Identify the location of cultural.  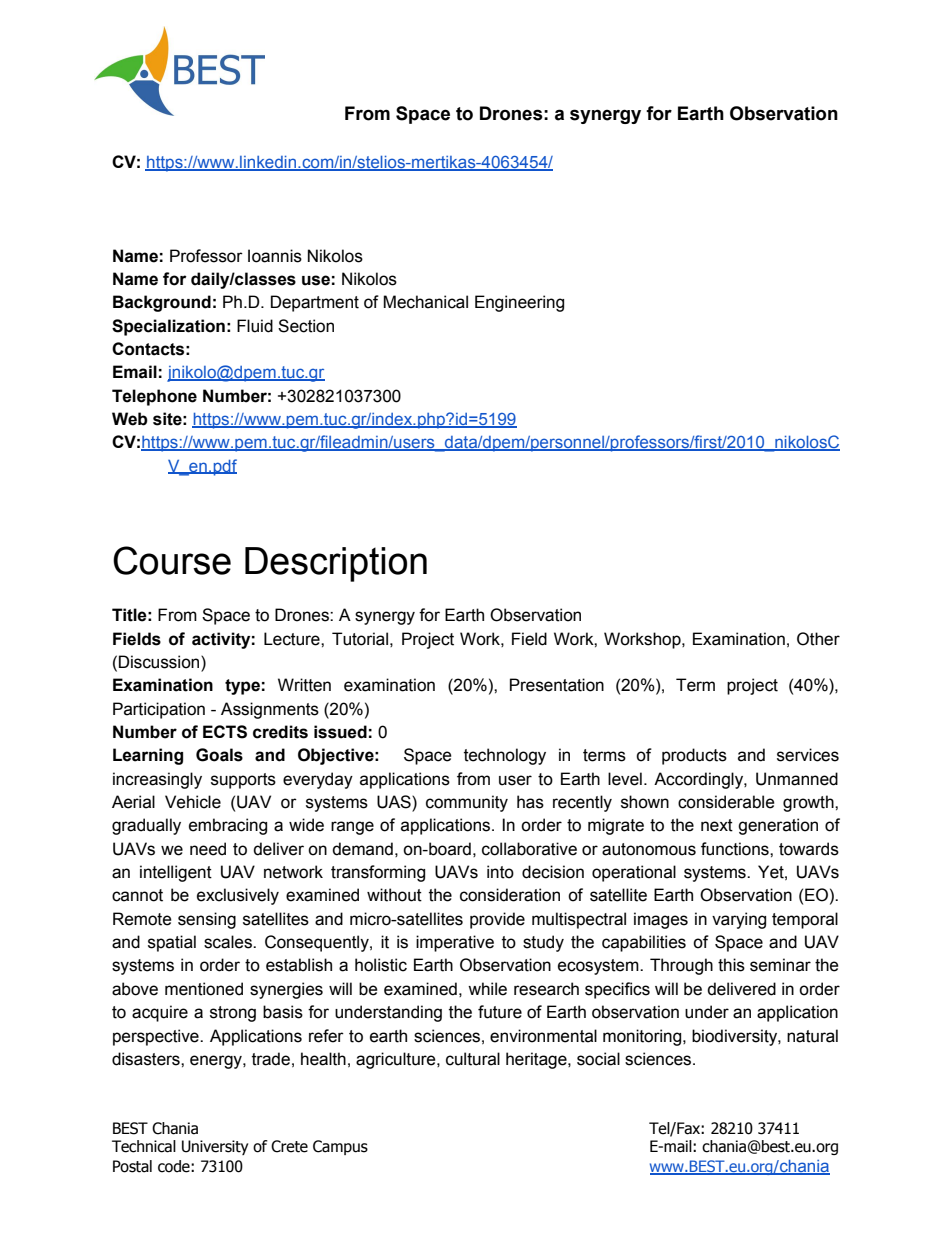
(473, 1059).
